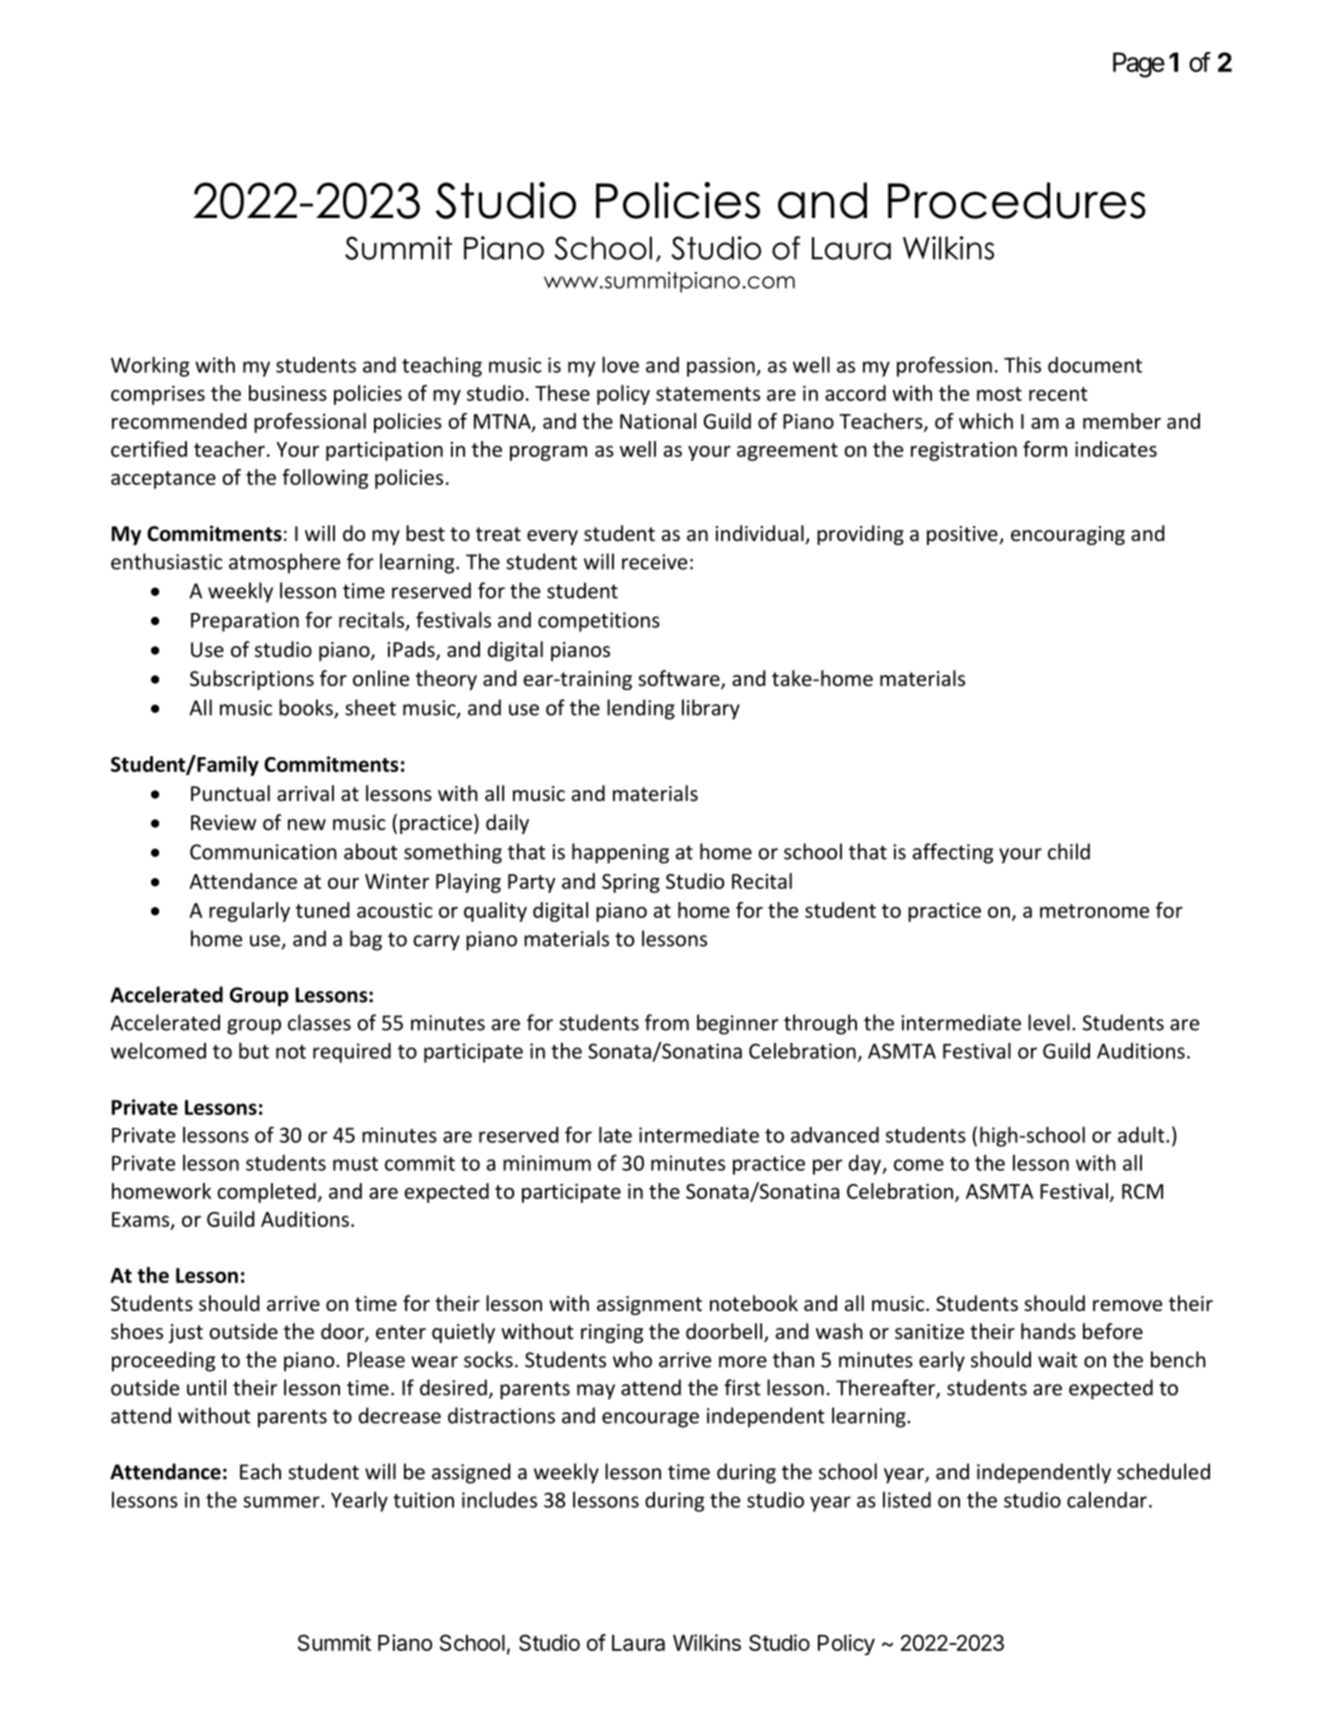 The image size is (1340, 1734). I want to click on Working, so click(150, 366).
